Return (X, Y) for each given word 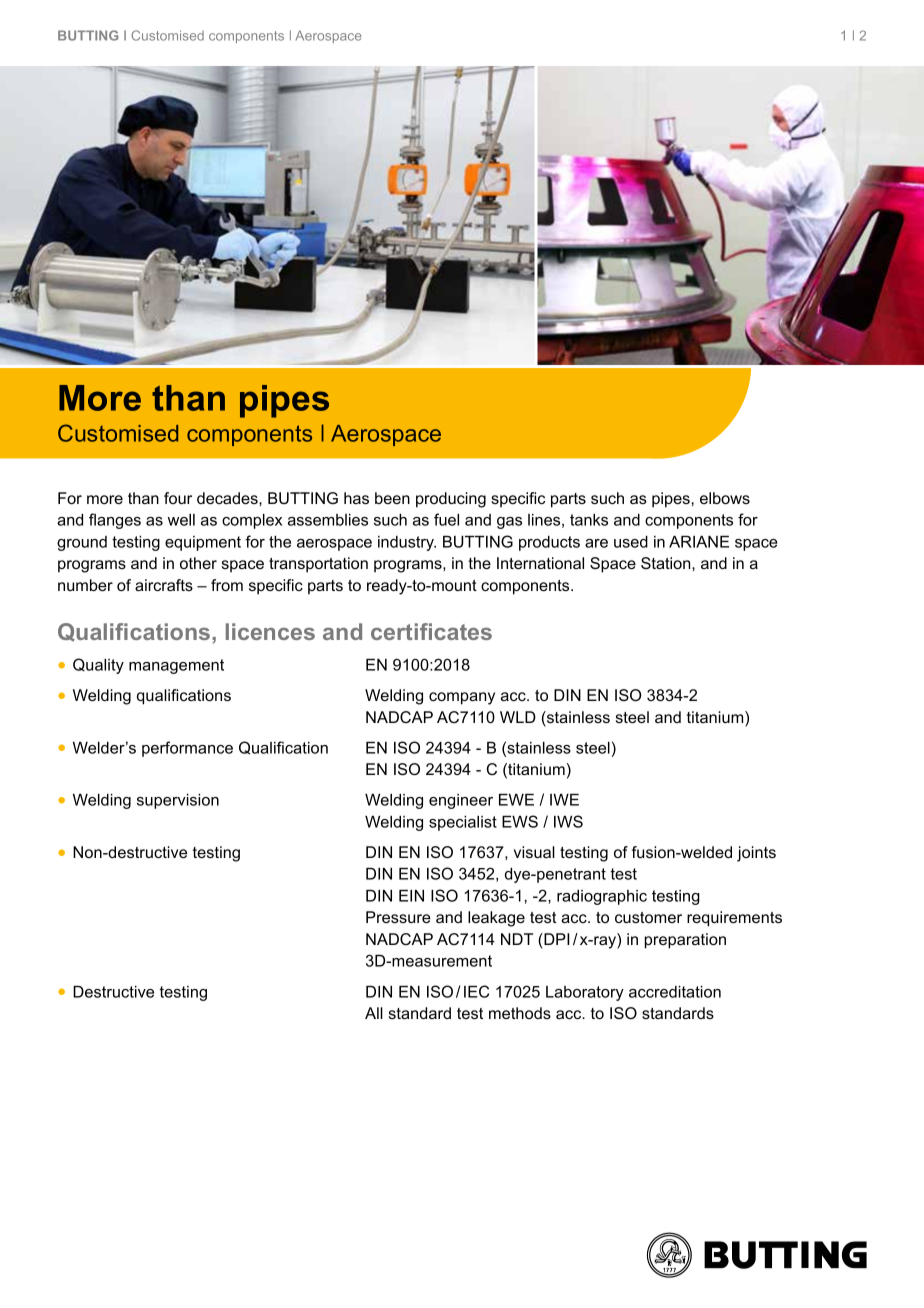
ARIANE (699, 542)
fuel (446, 519)
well (181, 520)
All (374, 1013)
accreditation (675, 992)
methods (520, 1013)
